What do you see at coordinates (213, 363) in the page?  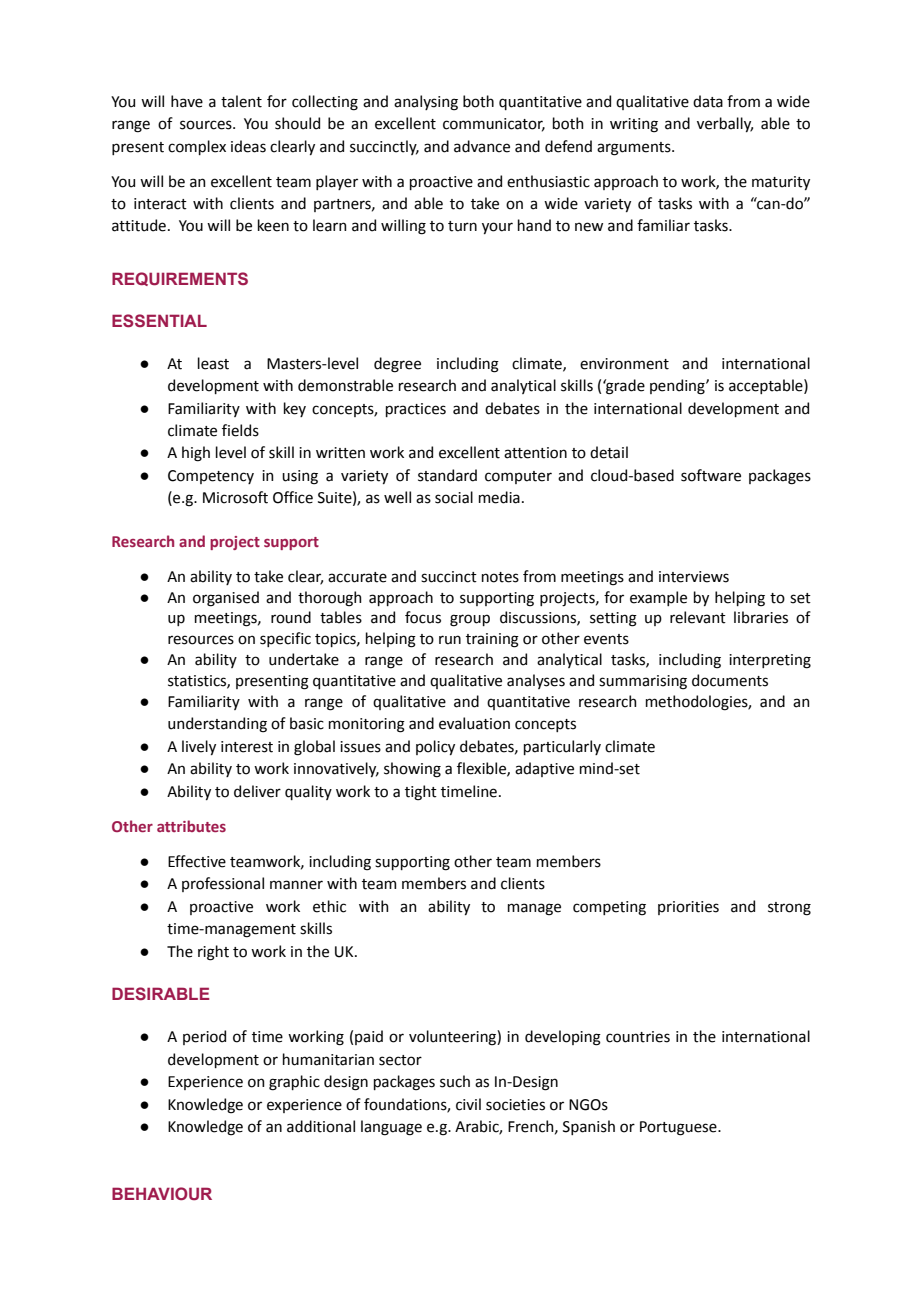 I see `least` at bounding box center [213, 363].
